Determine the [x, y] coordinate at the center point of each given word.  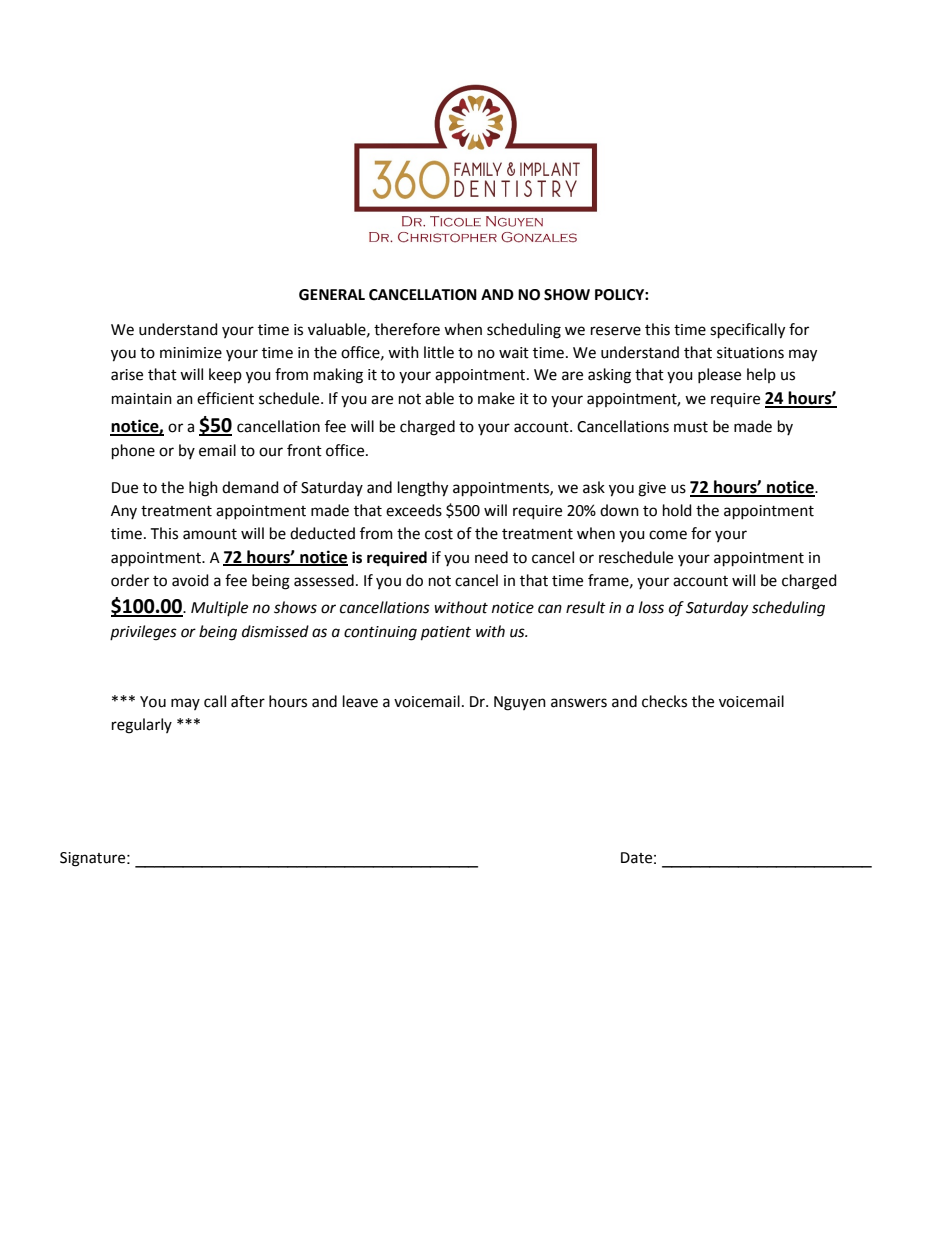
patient [446, 633]
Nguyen [520, 703]
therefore [407, 329]
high [203, 489]
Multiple [219, 609]
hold [677, 510]
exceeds [414, 510]
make [496, 398]
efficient [225, 398]
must [691, 427]
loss [651, 607]
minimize [191, 353]
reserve [616, 331]
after [248, 701]
